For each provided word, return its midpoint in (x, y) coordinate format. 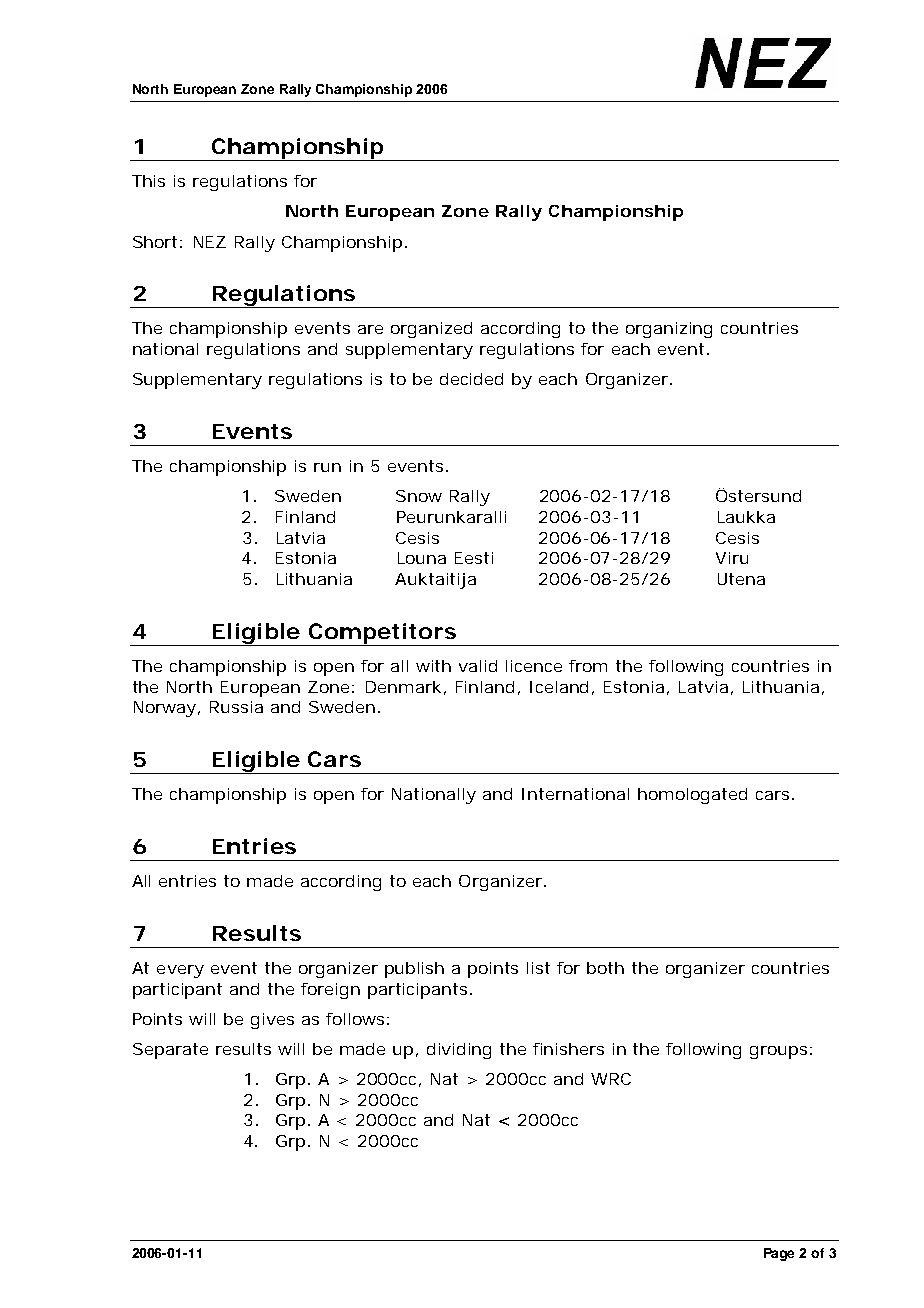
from (588, 666)
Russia (236, 707)
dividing (459, 1051)
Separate (170, 1051)
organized (431, 330)
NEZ (210, 242)
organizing (669, 330)
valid (478, 666)
